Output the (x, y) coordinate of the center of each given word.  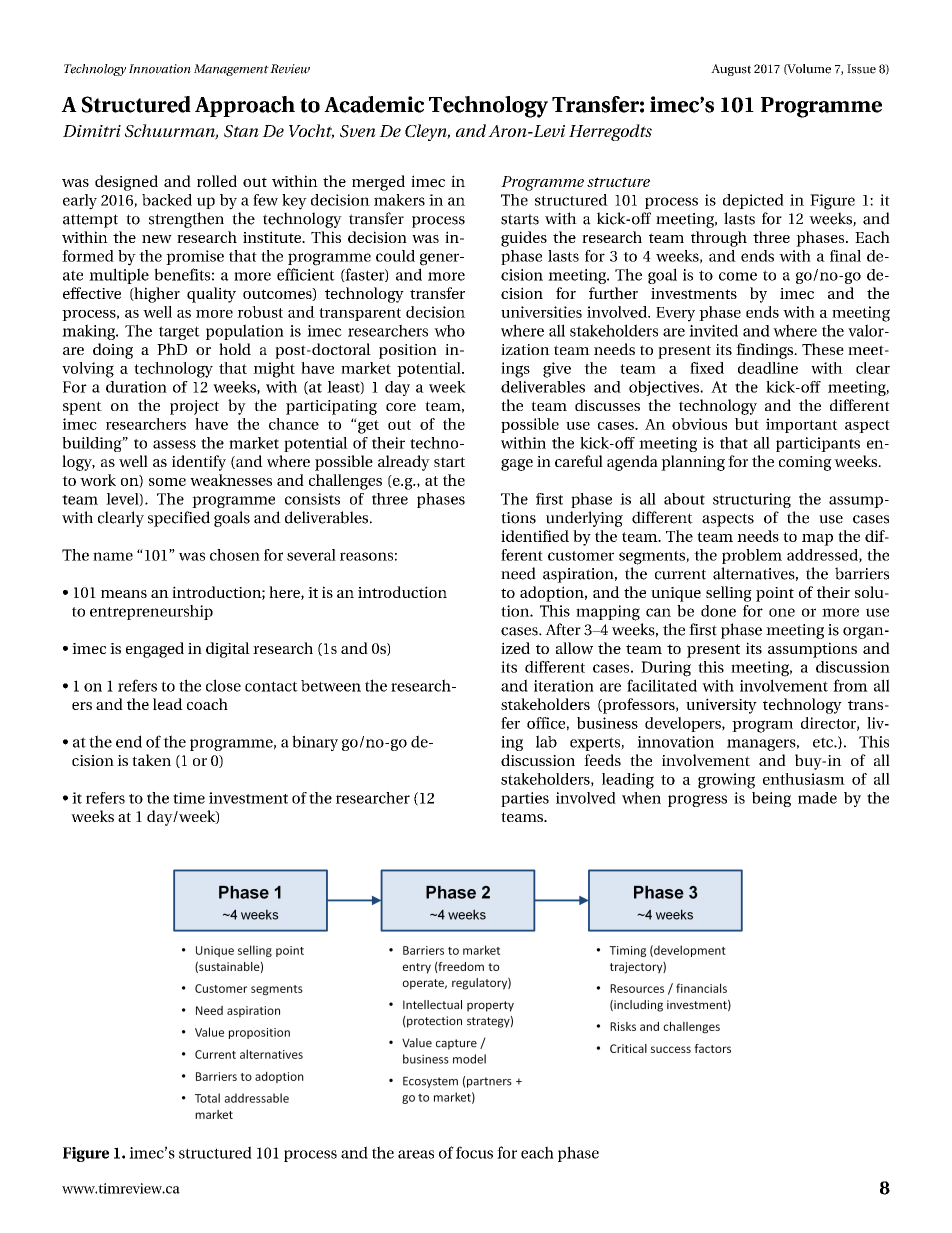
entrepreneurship (151, 612)
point (775, 594)
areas (416, 1154)
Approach (245, 106)
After (563, 629)
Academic (374, 104)
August (731, 70)
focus (474, 1152)
